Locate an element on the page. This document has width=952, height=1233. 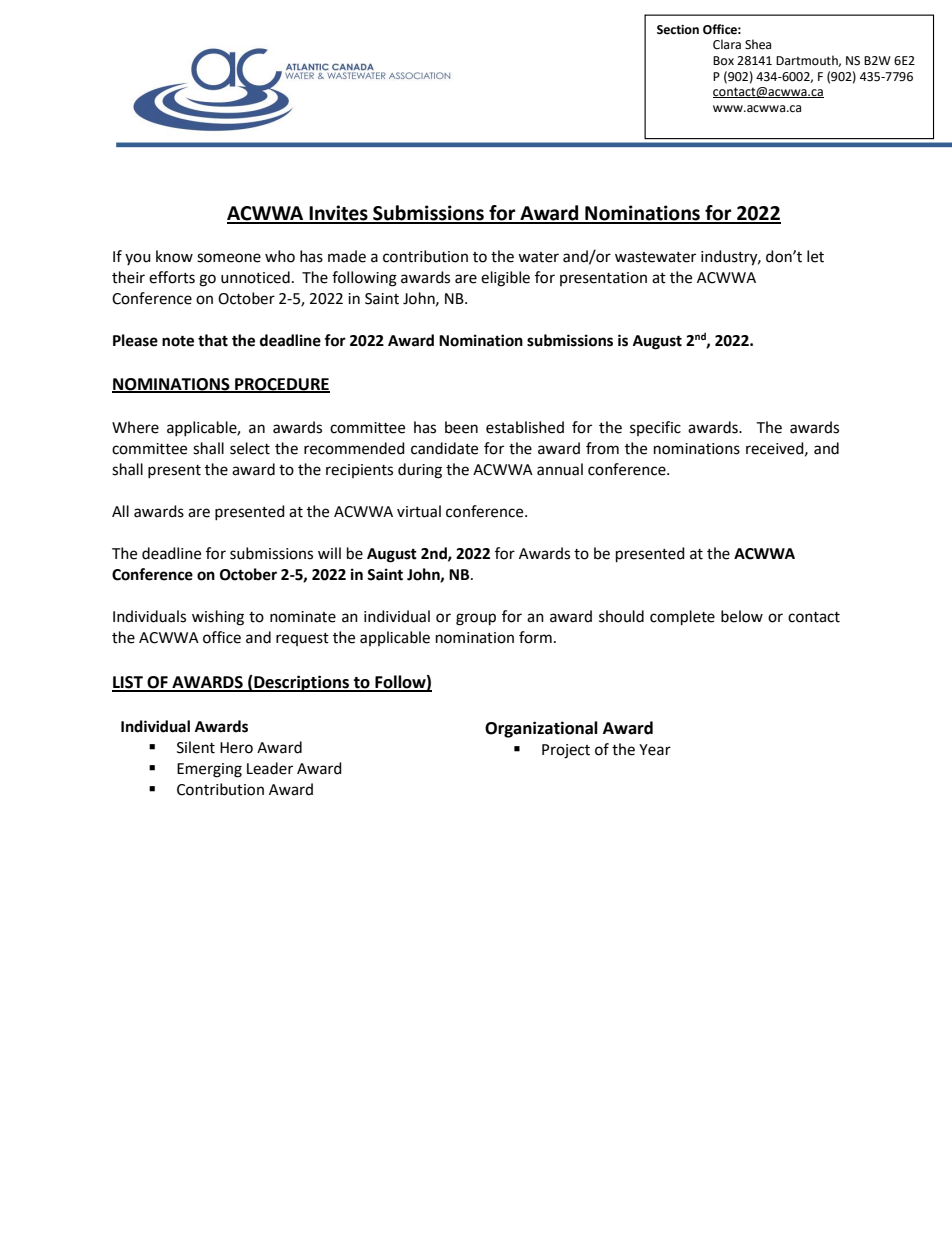
been is located at coordinates (461, 427).
